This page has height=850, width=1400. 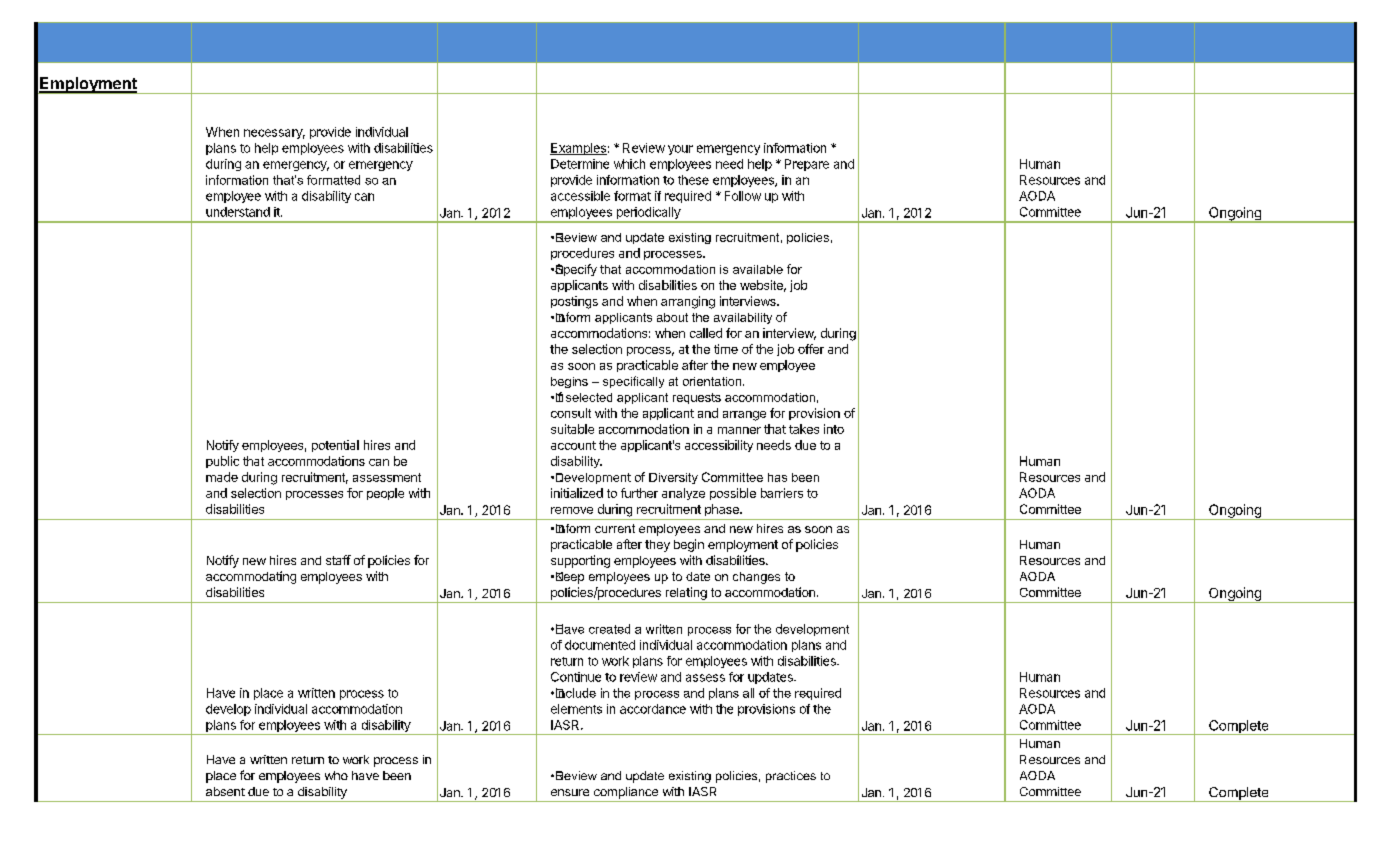 What do you see at coordinates (576, 677) in the page?
I see `Continue` at bounding box center [576, 677].
